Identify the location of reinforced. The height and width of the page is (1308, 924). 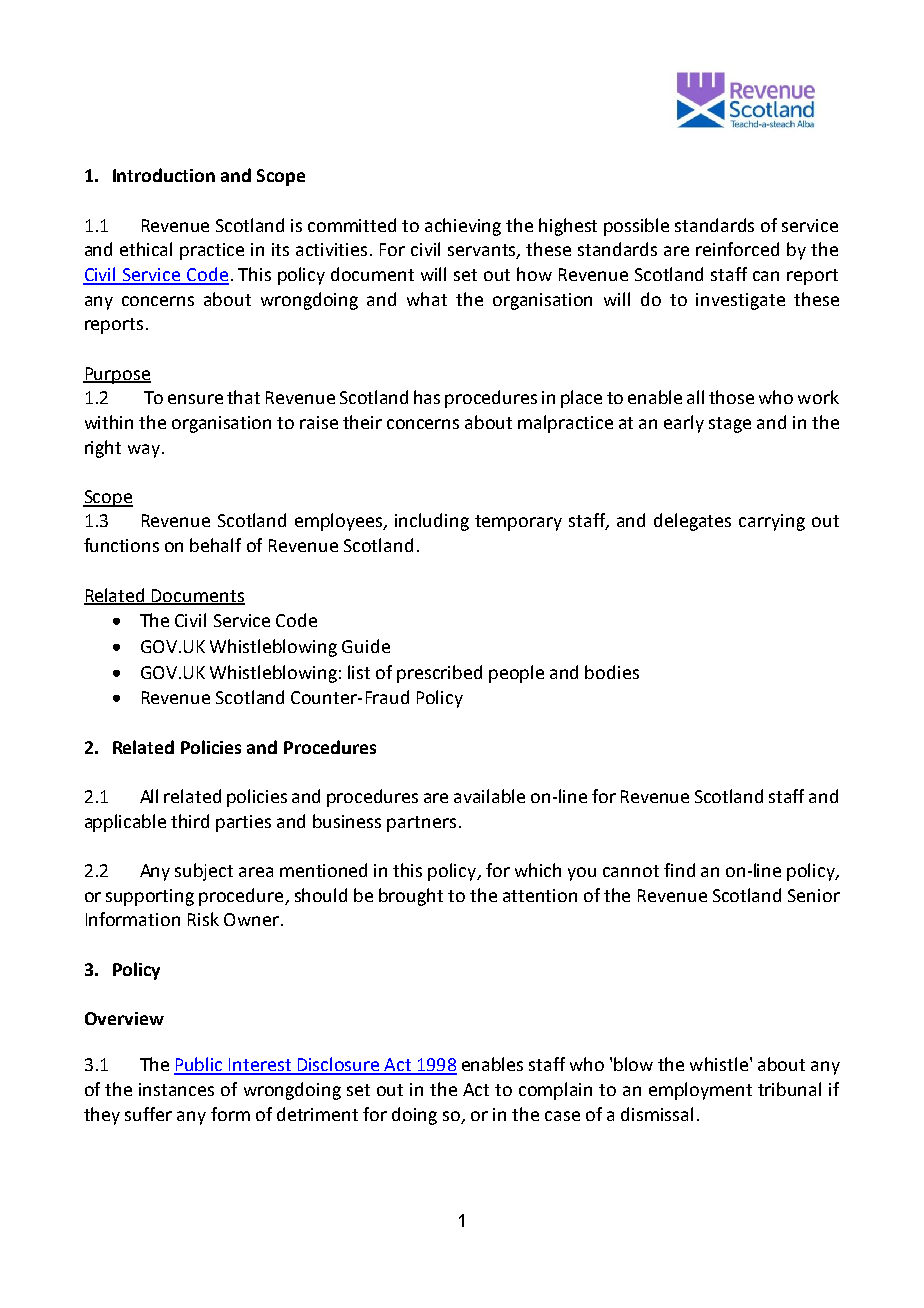
(737, 249).
